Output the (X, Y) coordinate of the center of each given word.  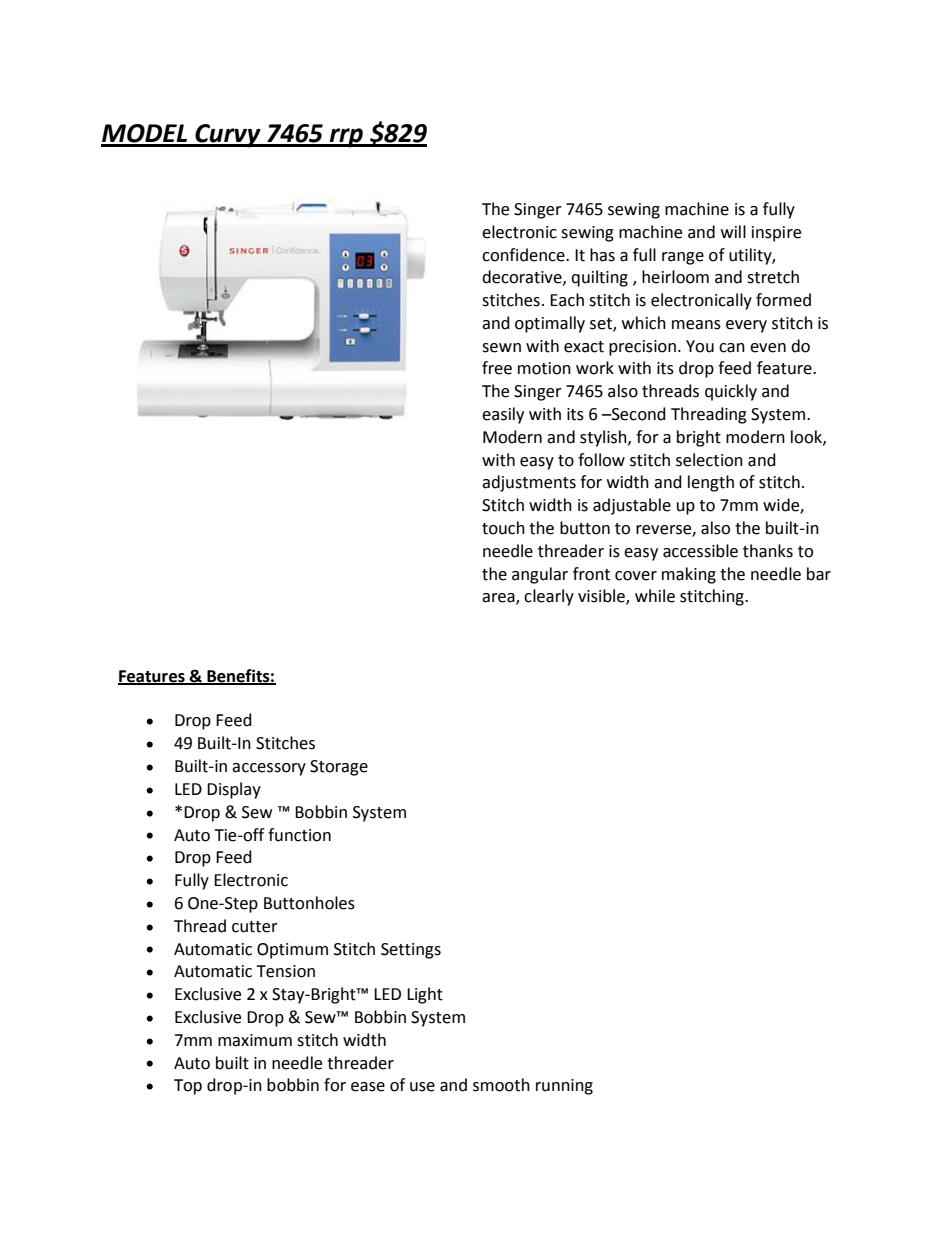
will (733, 231)
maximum (255, 1040)
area (499, 599)
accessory (269, 769)
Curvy (228, 136)
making (689, 575)
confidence (524, 255)
